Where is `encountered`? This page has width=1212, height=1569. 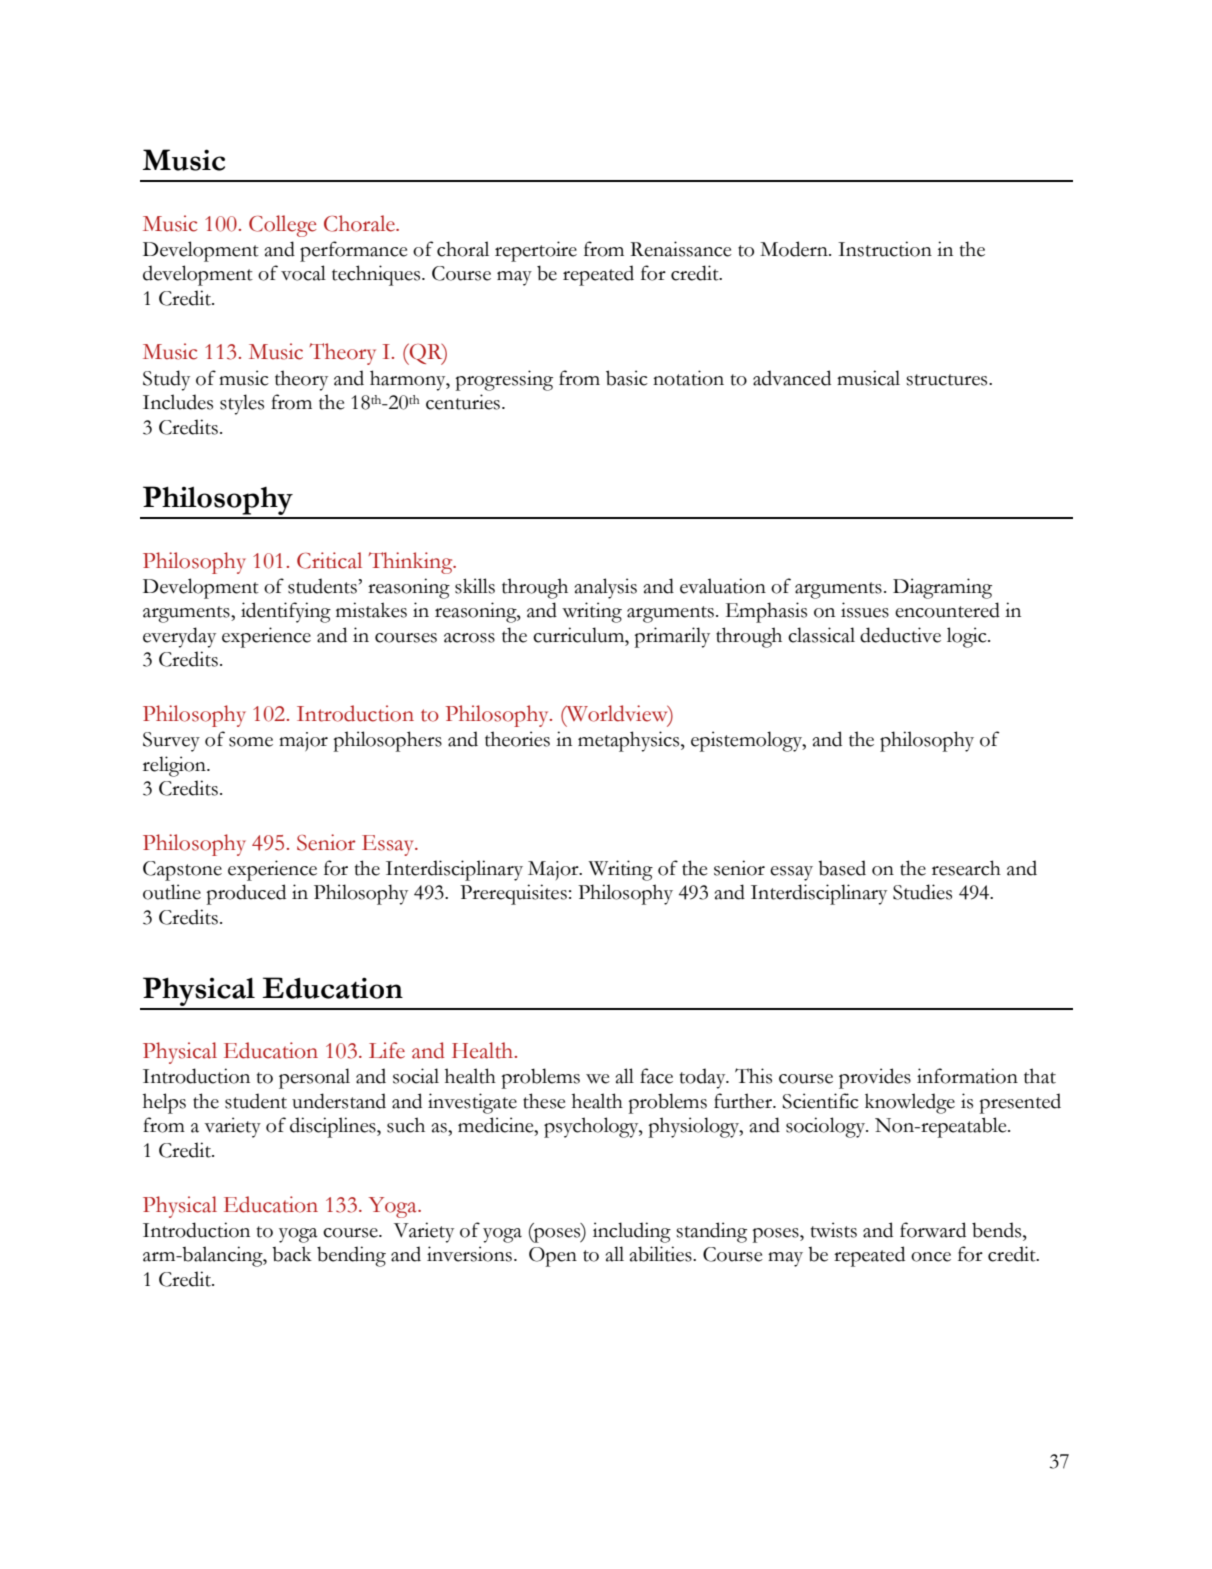
encountered is located at coordinates (947, 610).
